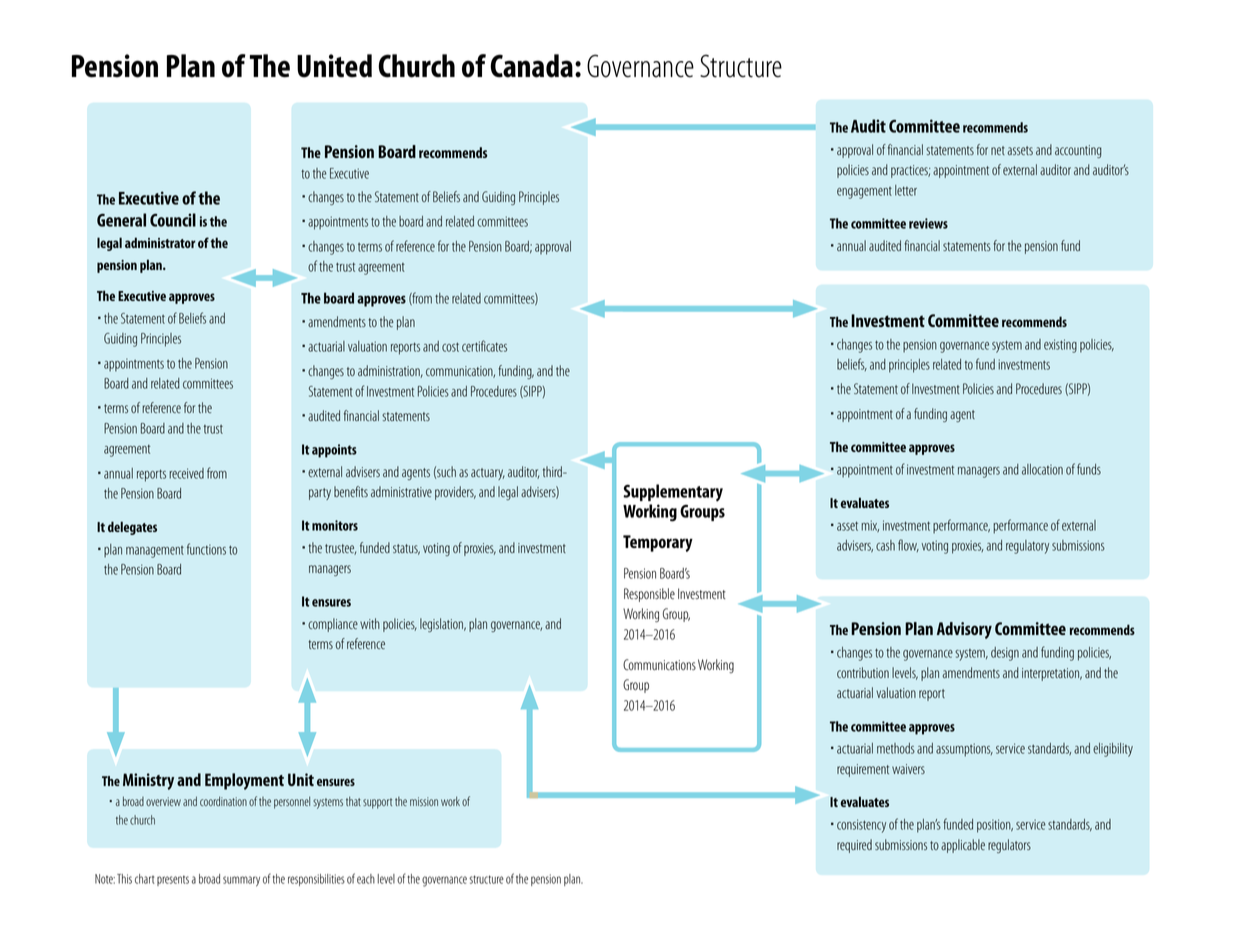 This screenshot has width=1233, height=952. Describe the element at coordinates (998, 150) in the screenshot. I see `net` at that location.
